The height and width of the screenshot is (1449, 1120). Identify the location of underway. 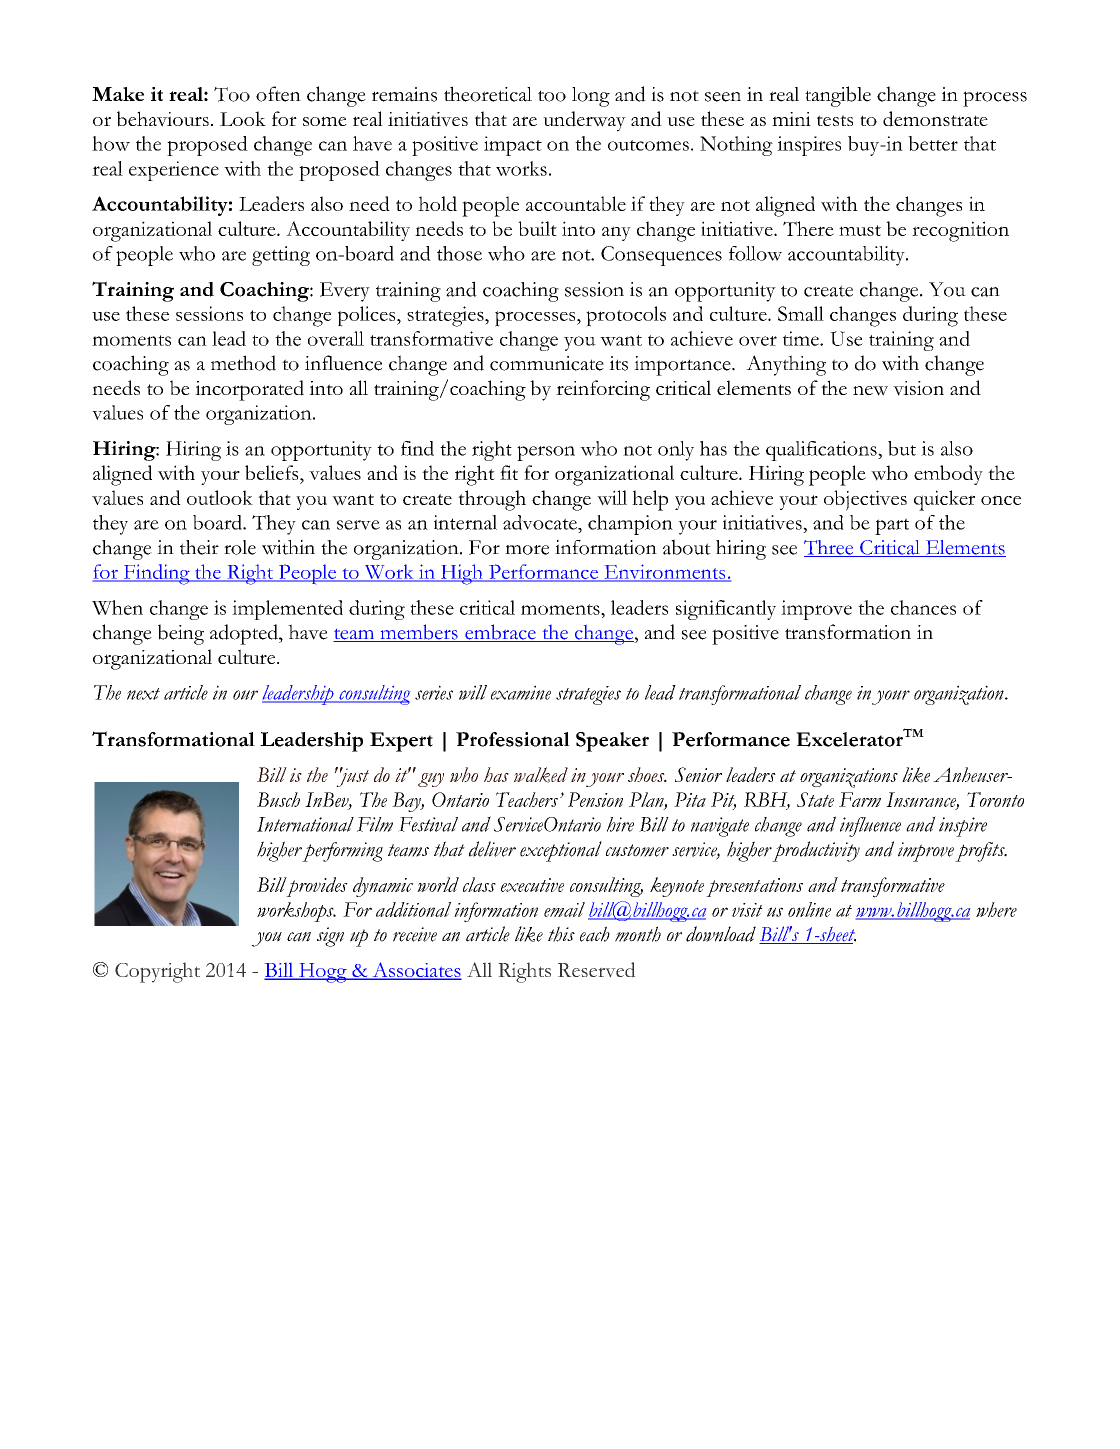
(584, 121).
